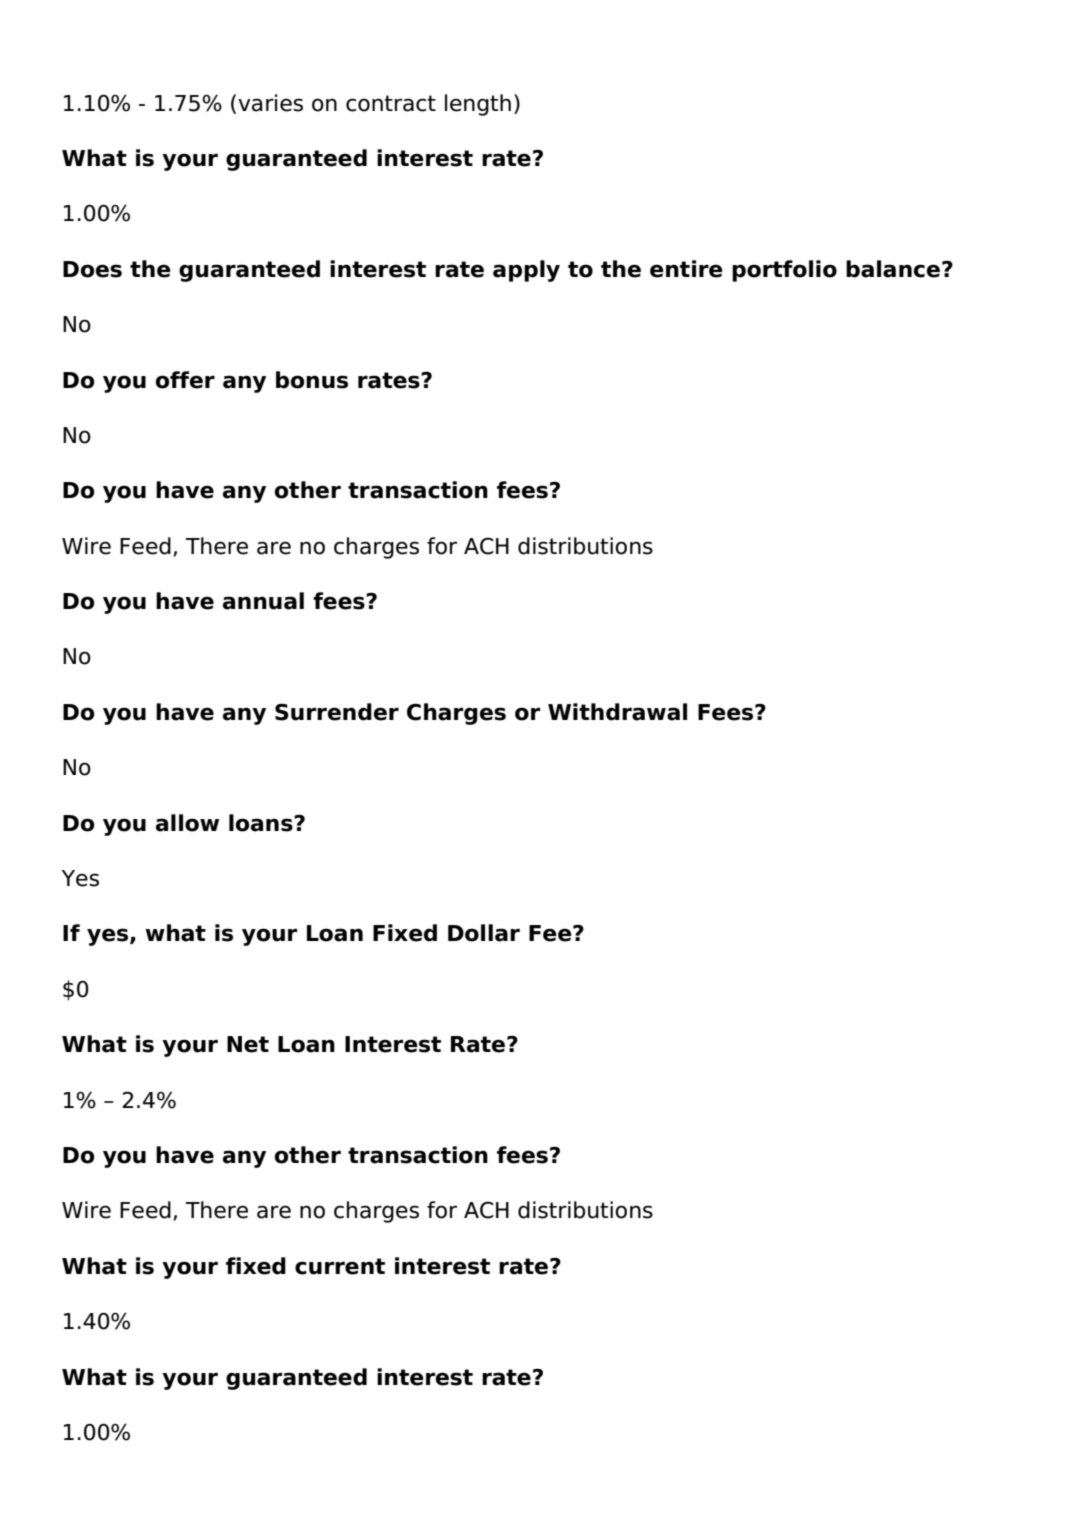  I want to click on Net, so click(248, 1044).
